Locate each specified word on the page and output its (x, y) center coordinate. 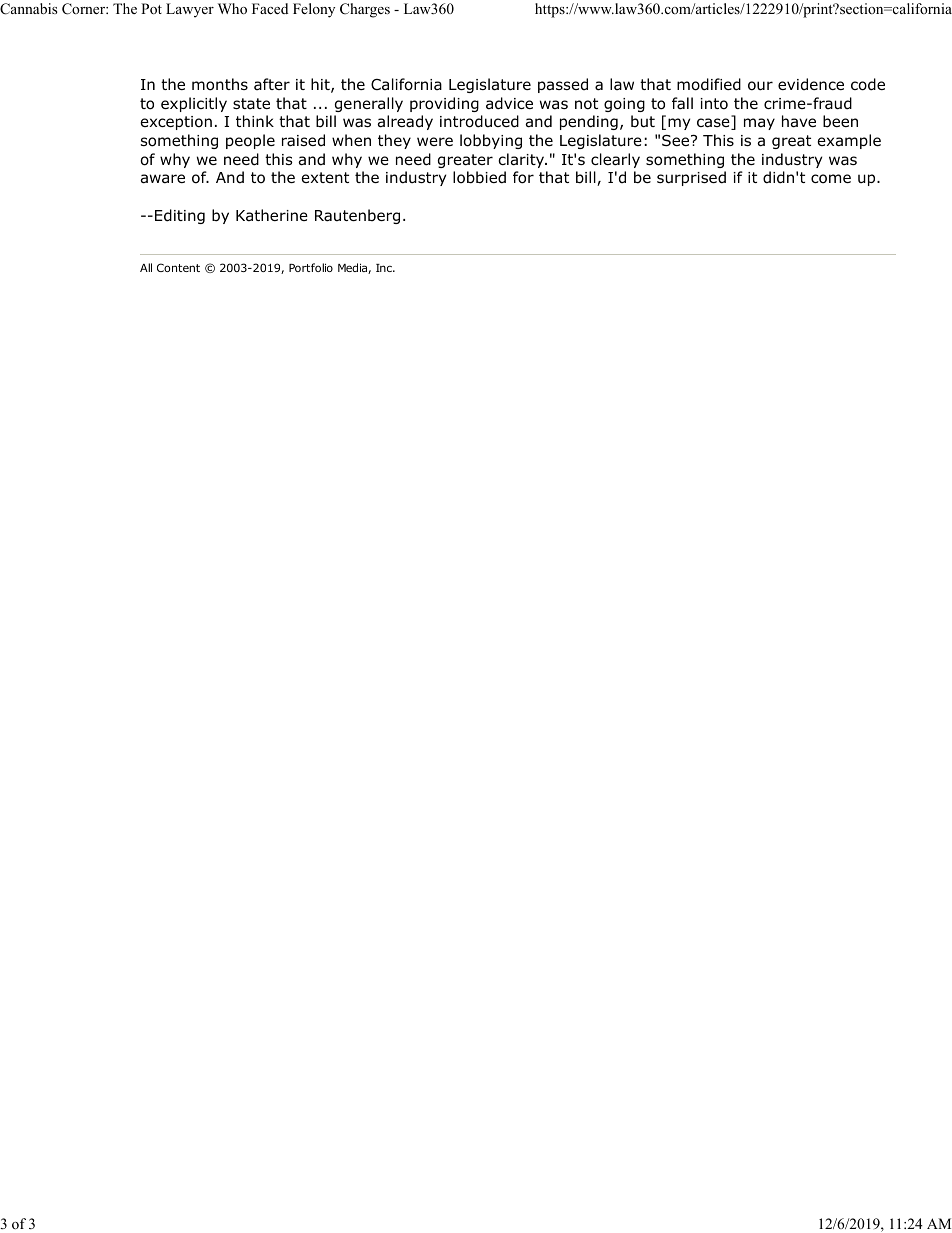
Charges (365, 10)
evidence (811, 84)
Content (178, 267)
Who (232, 8)
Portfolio (311, 267)
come (831, 179)
